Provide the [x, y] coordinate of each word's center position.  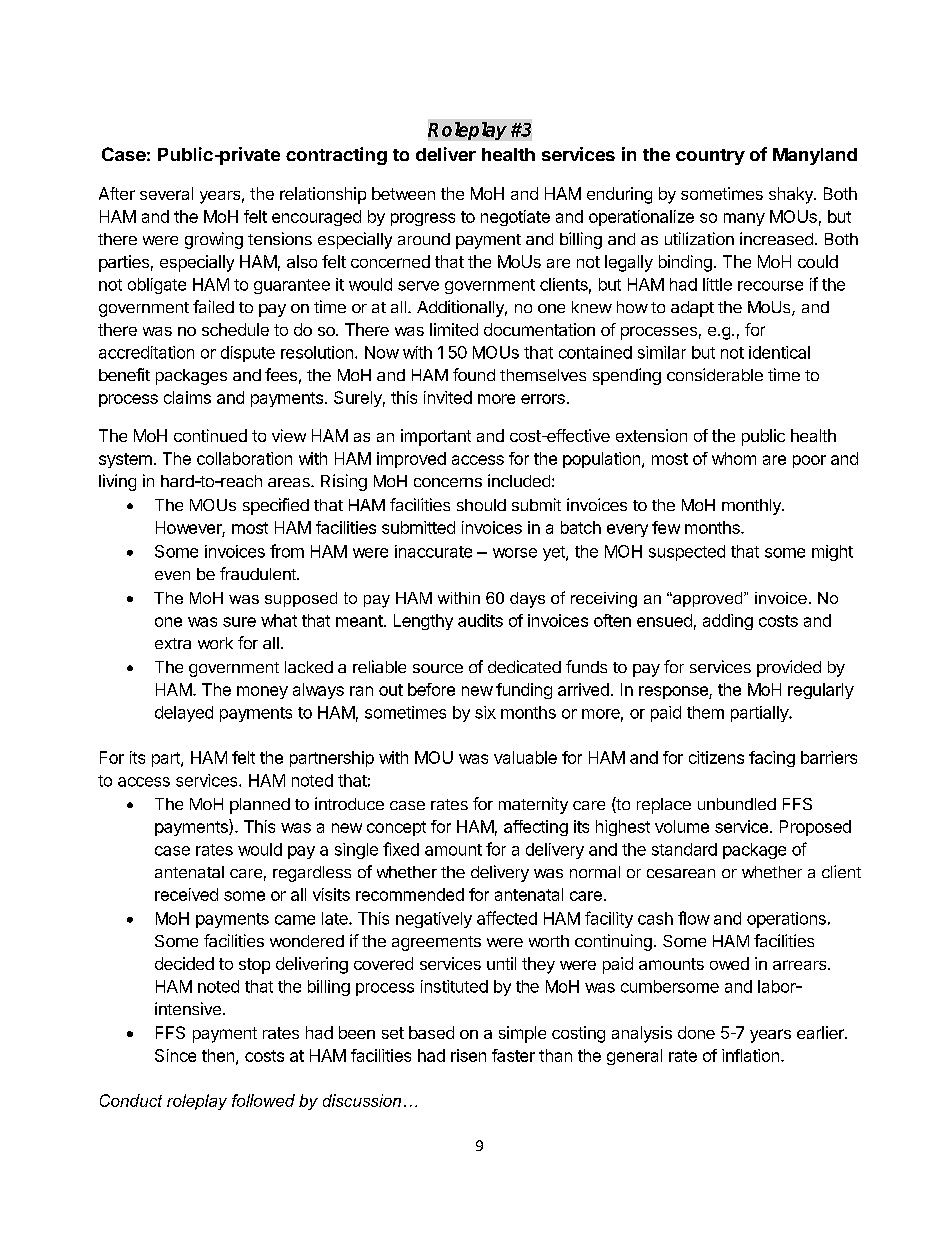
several [166, 193]
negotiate [515, 218]
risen [468, 1055]
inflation [752, 1055]
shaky [792, 195]
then [218, 1055]
